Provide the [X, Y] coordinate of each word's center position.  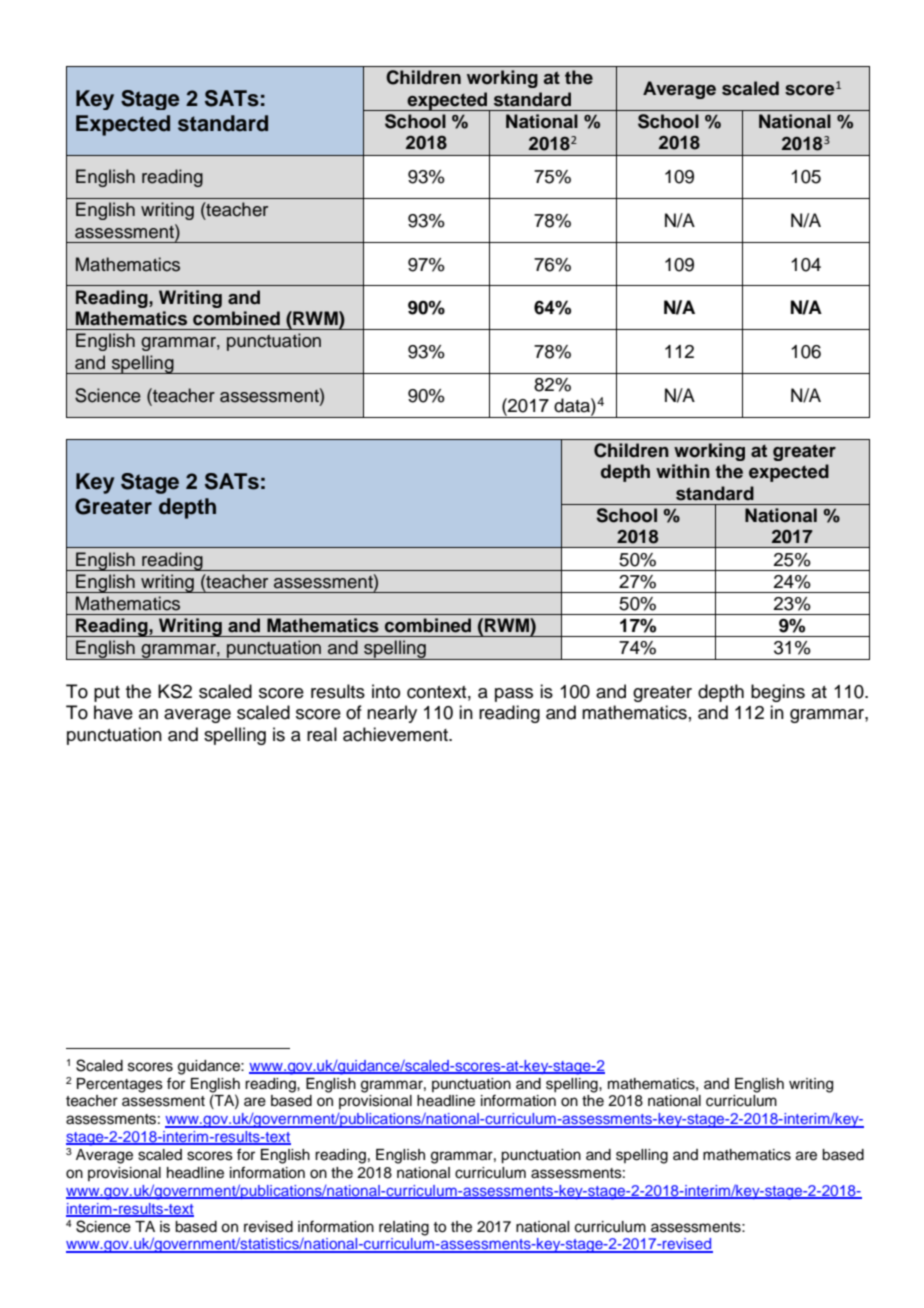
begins [778, 693]
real [322, 734]
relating [404, 1228]
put [107, 694]
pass [514, 695]
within [683, 471]
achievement [396, 734]
